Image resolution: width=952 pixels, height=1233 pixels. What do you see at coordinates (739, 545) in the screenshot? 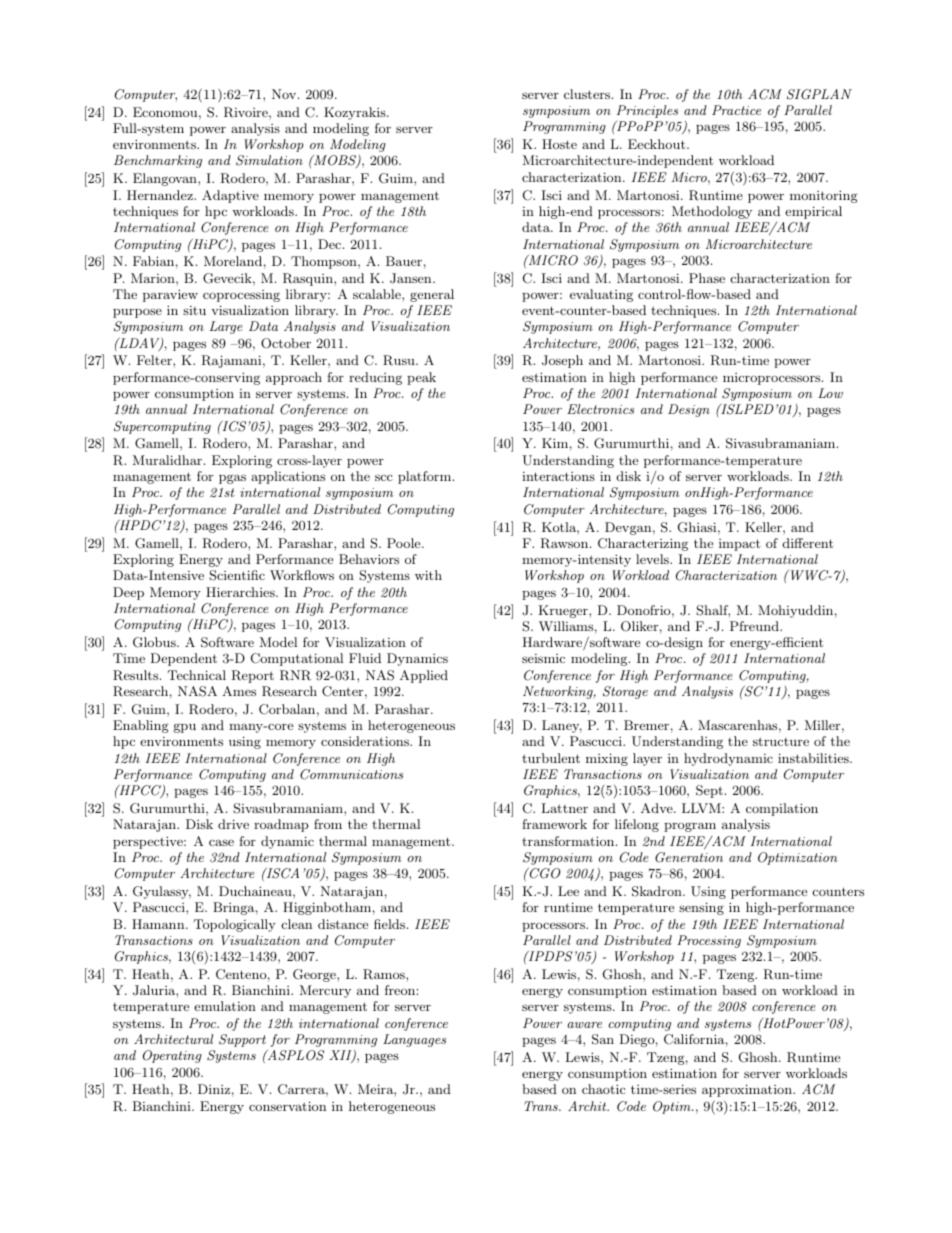
I see `impact` at bounding box center [739, 545].
